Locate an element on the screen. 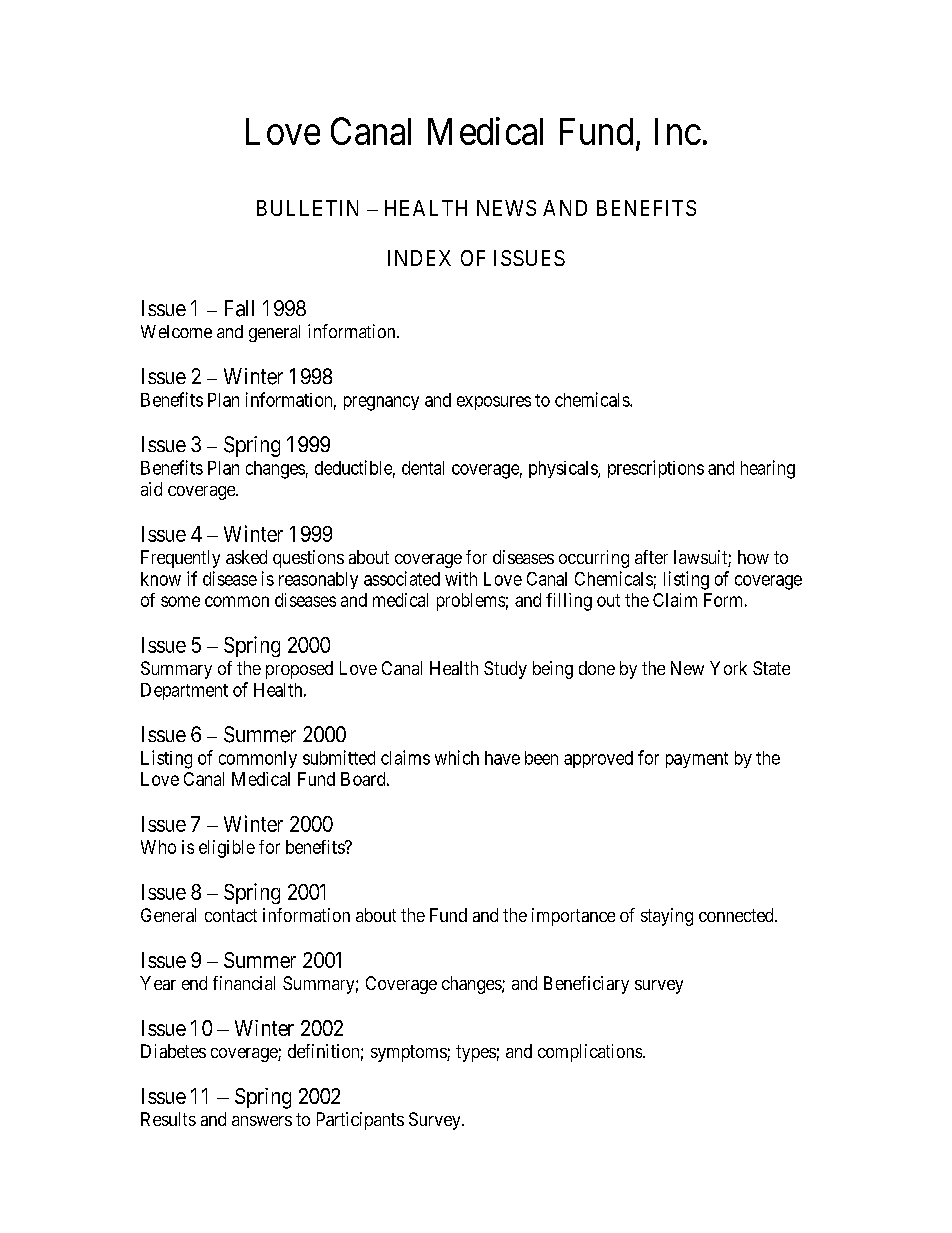 The width and height of the screenshot is (952, 1233). answers is located at coordinates (262, 1121).
